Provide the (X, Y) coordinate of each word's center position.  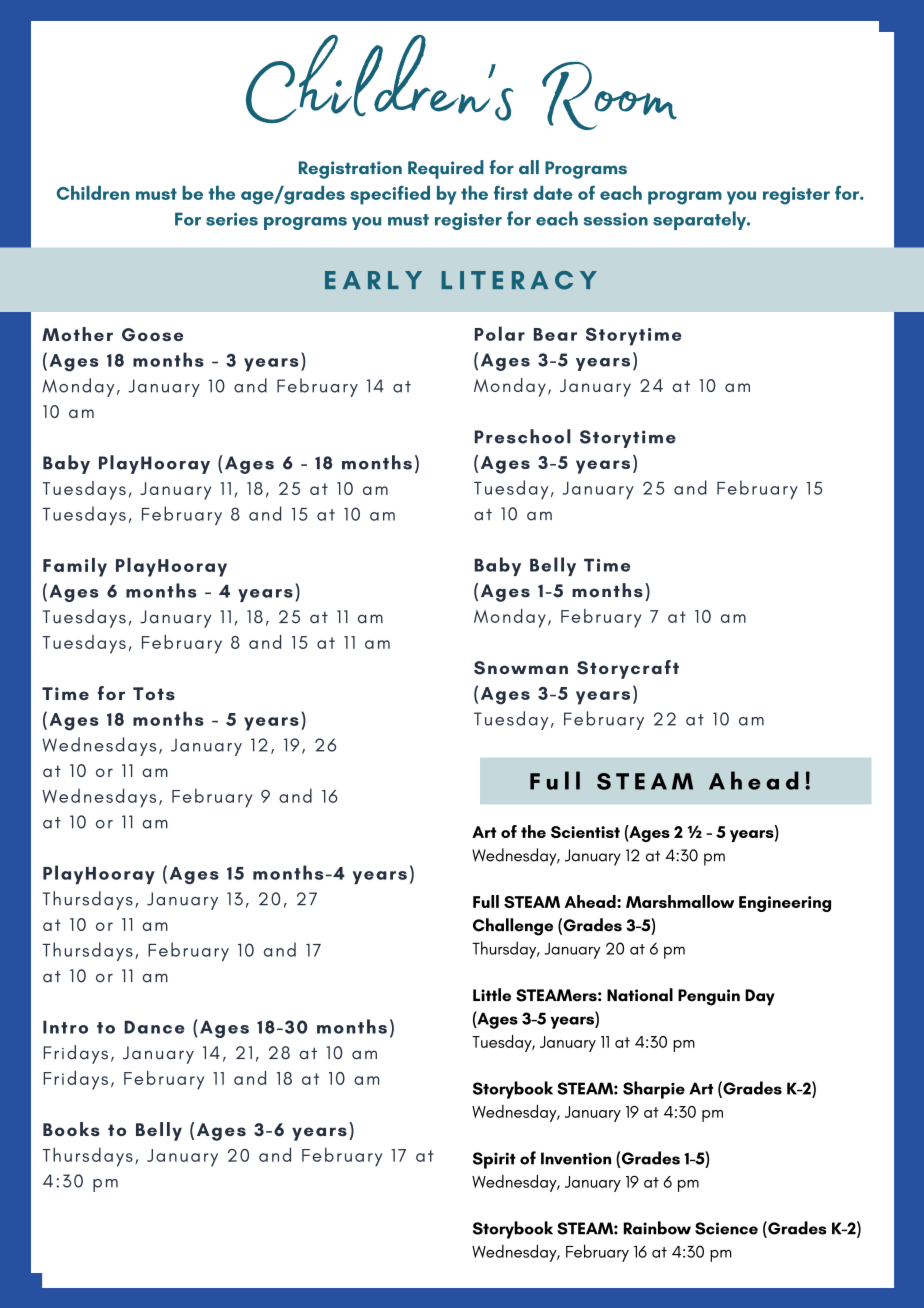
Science (726, 1228)
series (232, 219)
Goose (152, 334)
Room (609, 96)
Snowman (521, 668)
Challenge (513, 927)
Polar (500, 333)
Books (71, 1129)
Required (446, 169)
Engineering (785, 904)
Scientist (585, 832)
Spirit (494, 1160)
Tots (154, 693)
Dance (154, 1027)
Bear (555, 334)
